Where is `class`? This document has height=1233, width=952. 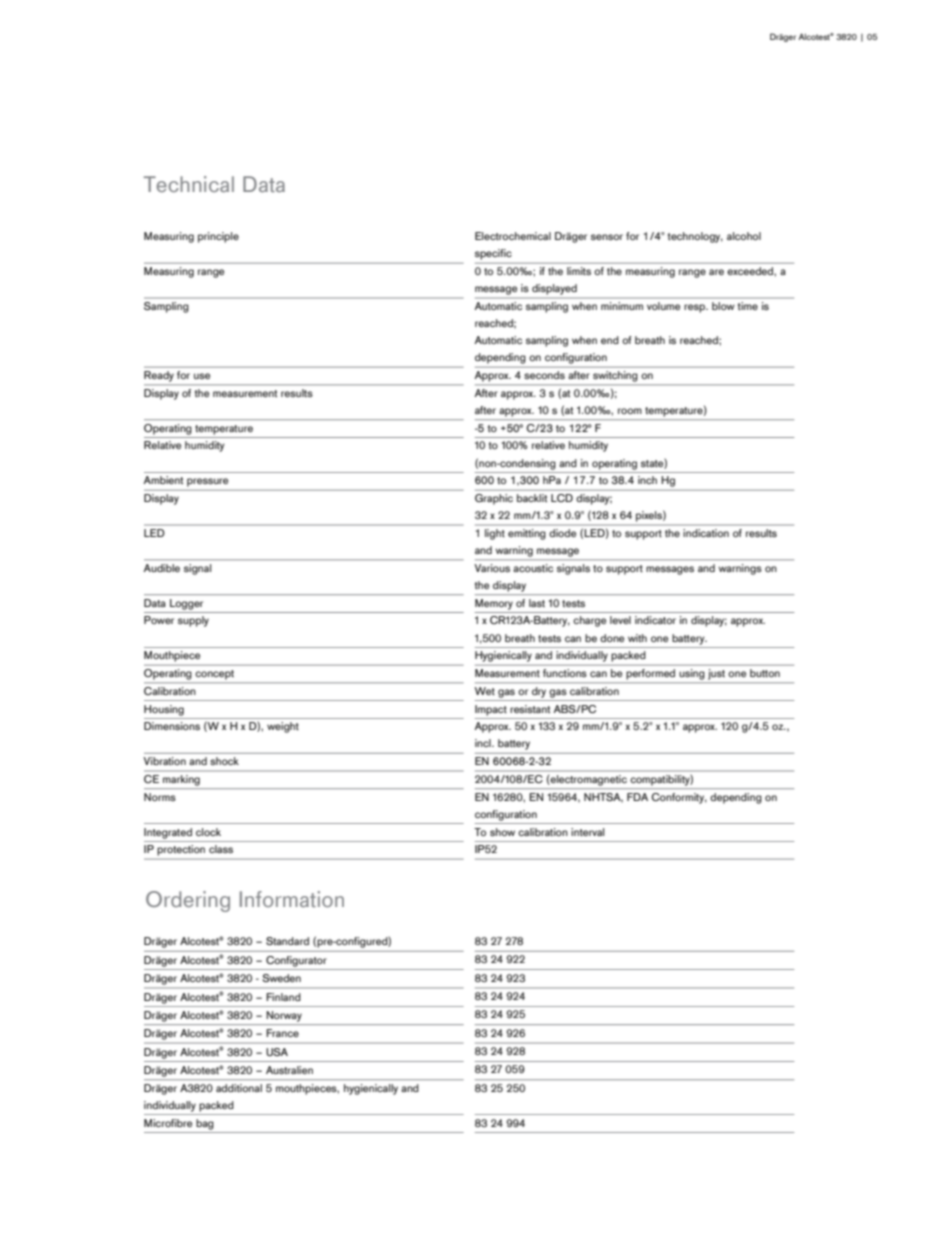
class is located at coordinates (221, 849).
